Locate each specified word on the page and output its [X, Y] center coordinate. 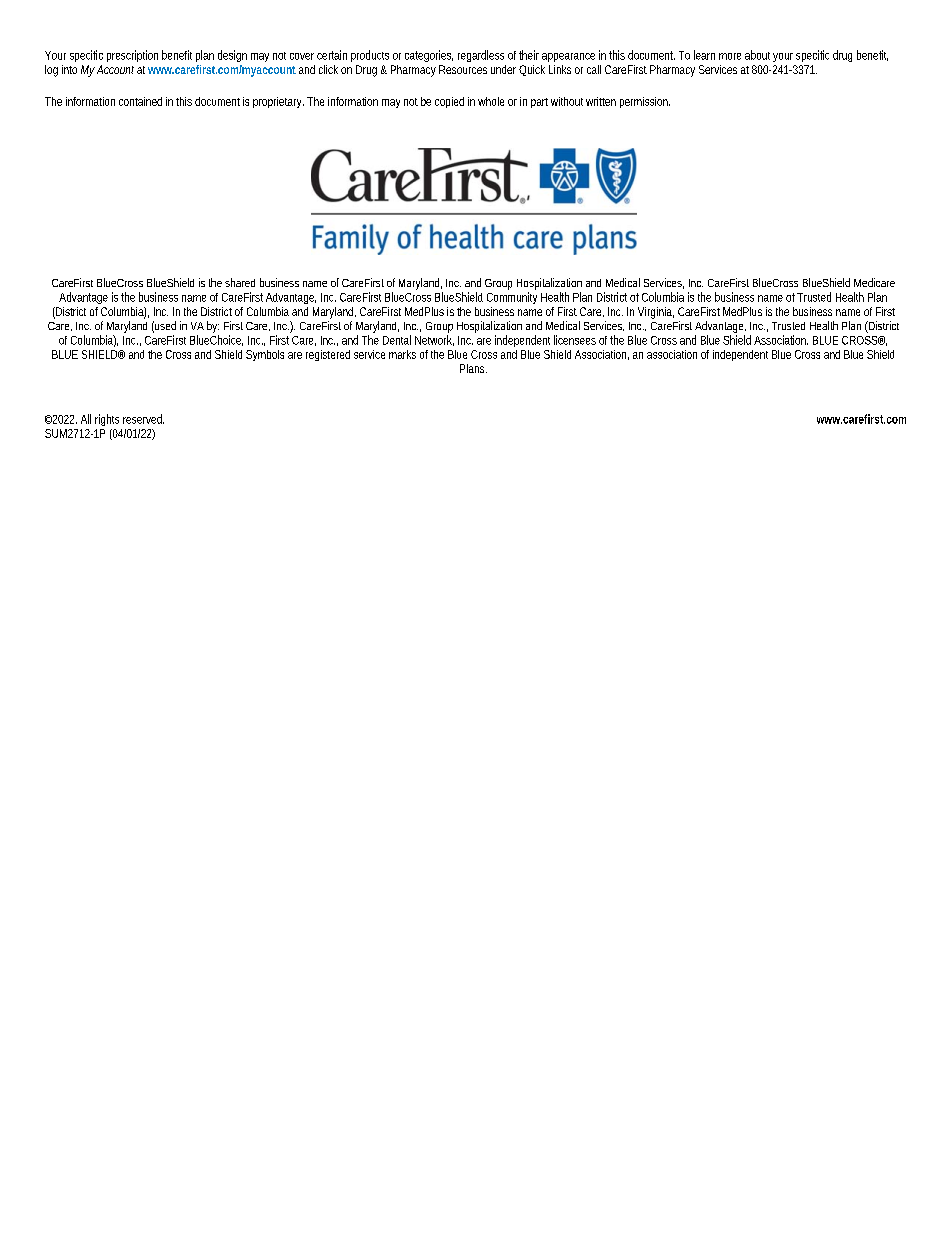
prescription [132, 56]
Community [512, 298]
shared [240, 282]
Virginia [656, 313]
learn [704, 55]
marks [402, 354]
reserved [143, 419]
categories [429, 56]
